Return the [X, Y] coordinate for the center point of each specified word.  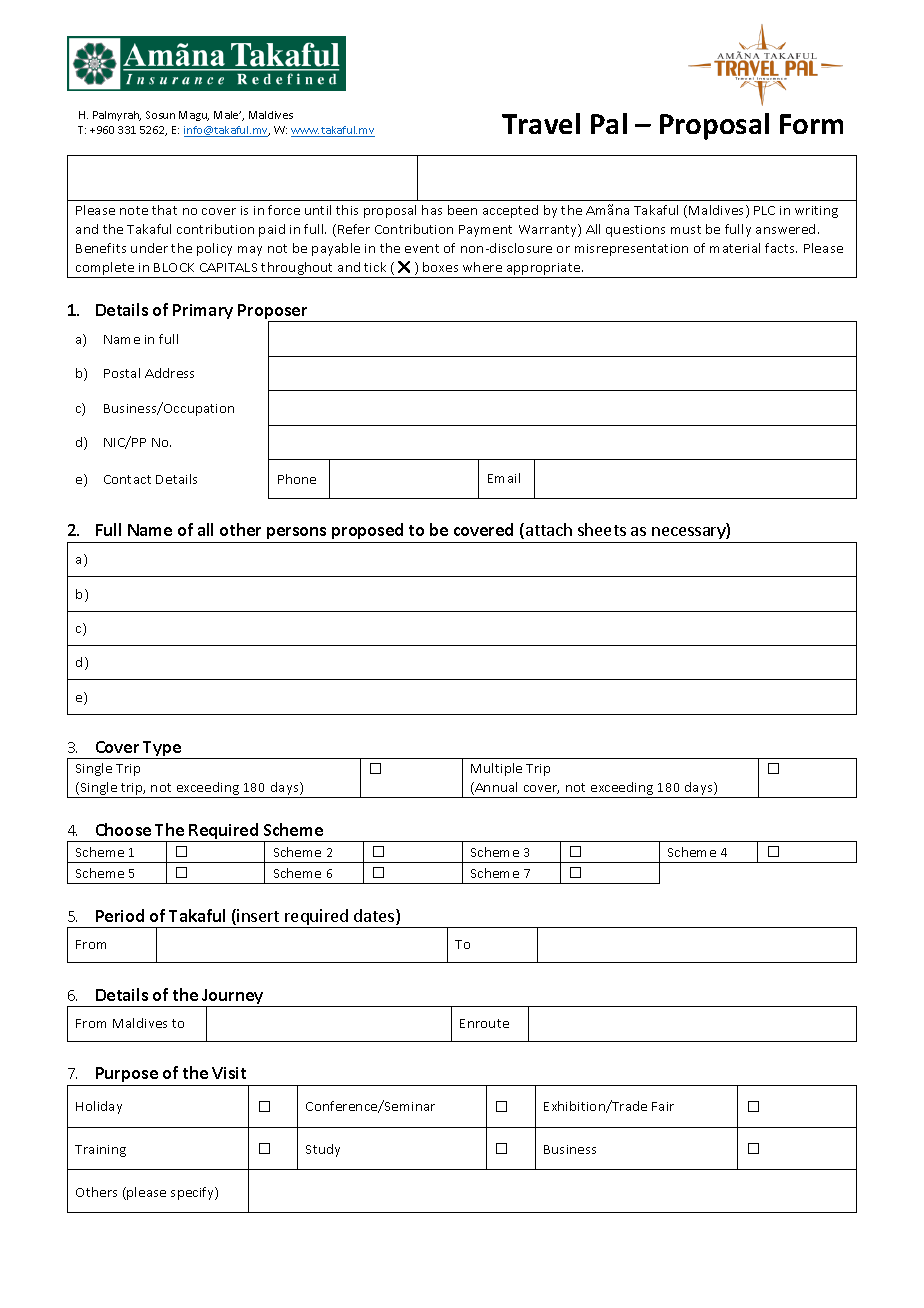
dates [375, 917]
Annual [495, 788]
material [735, 248]
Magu [194, 116]
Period [120, 915]
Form [811, 124]
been [462, 210]
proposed [368, 533]
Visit [229, 1073]
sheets [602, 529]
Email [504, 478]
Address [169, 373]
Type [162, 750]
